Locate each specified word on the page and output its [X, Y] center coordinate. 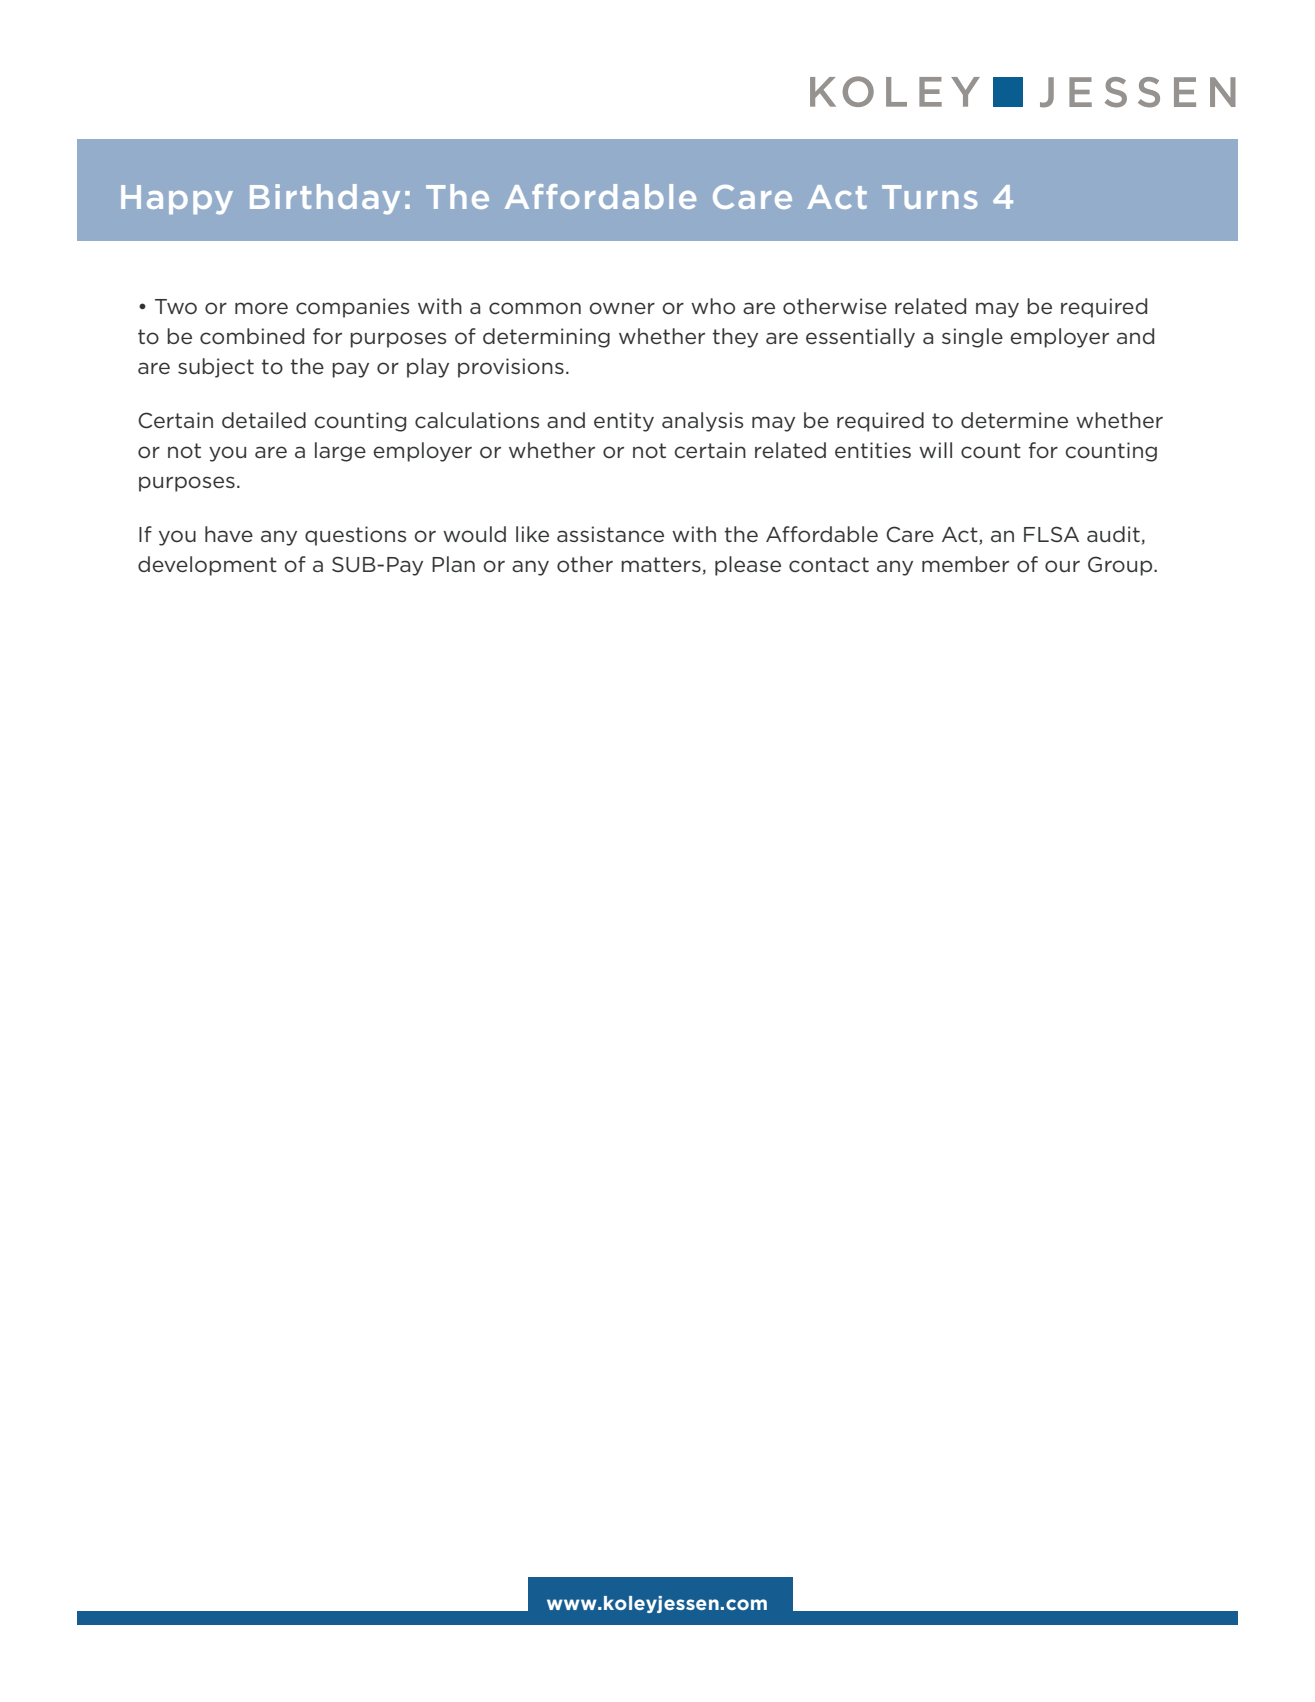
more [261, 308]
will [935, 450]
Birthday [325, 199]
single [972, 338]
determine [1014, 420]
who [713, 306]
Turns [929, 197]
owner [622, 308]
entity [624, 422]
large [340, 452]
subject [216, 368]
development [207, 566]
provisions [511, 368]
